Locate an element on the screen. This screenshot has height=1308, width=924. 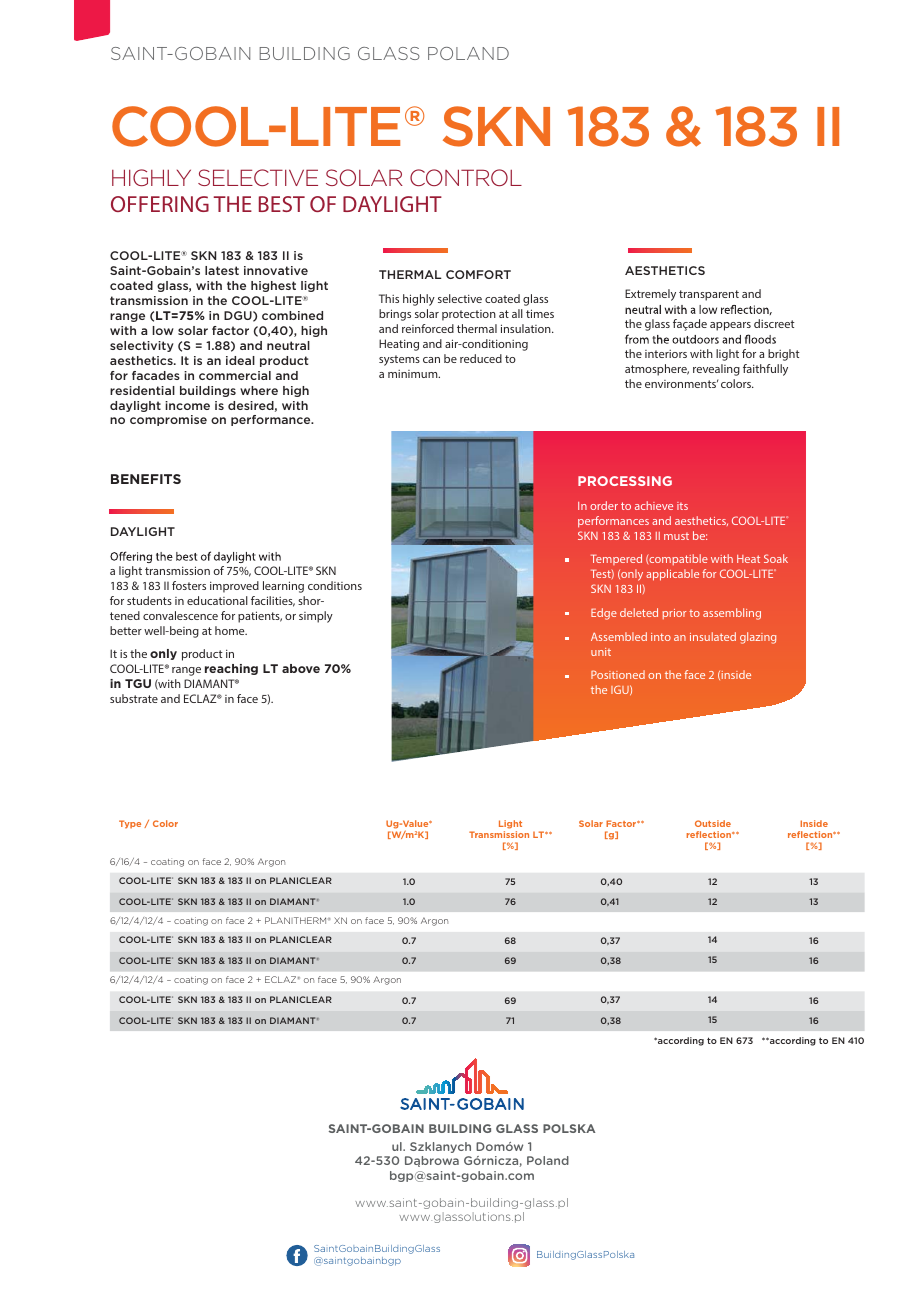
reduced is located at coordinates (481, 358).
